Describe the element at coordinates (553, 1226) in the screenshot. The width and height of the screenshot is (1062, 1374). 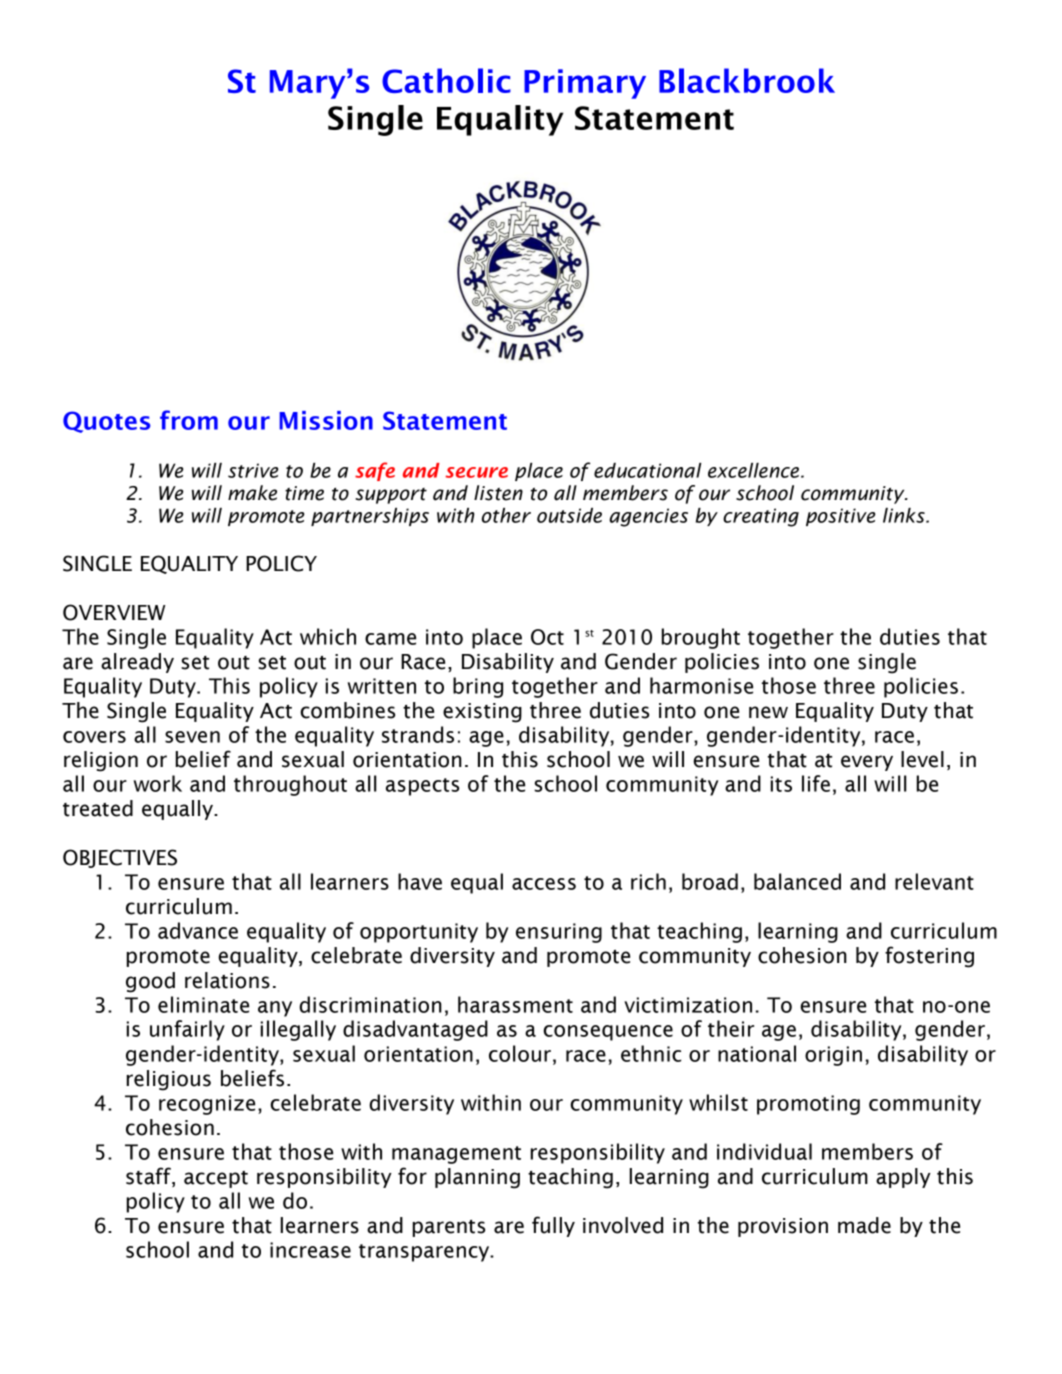
I see `fully` at that location.
